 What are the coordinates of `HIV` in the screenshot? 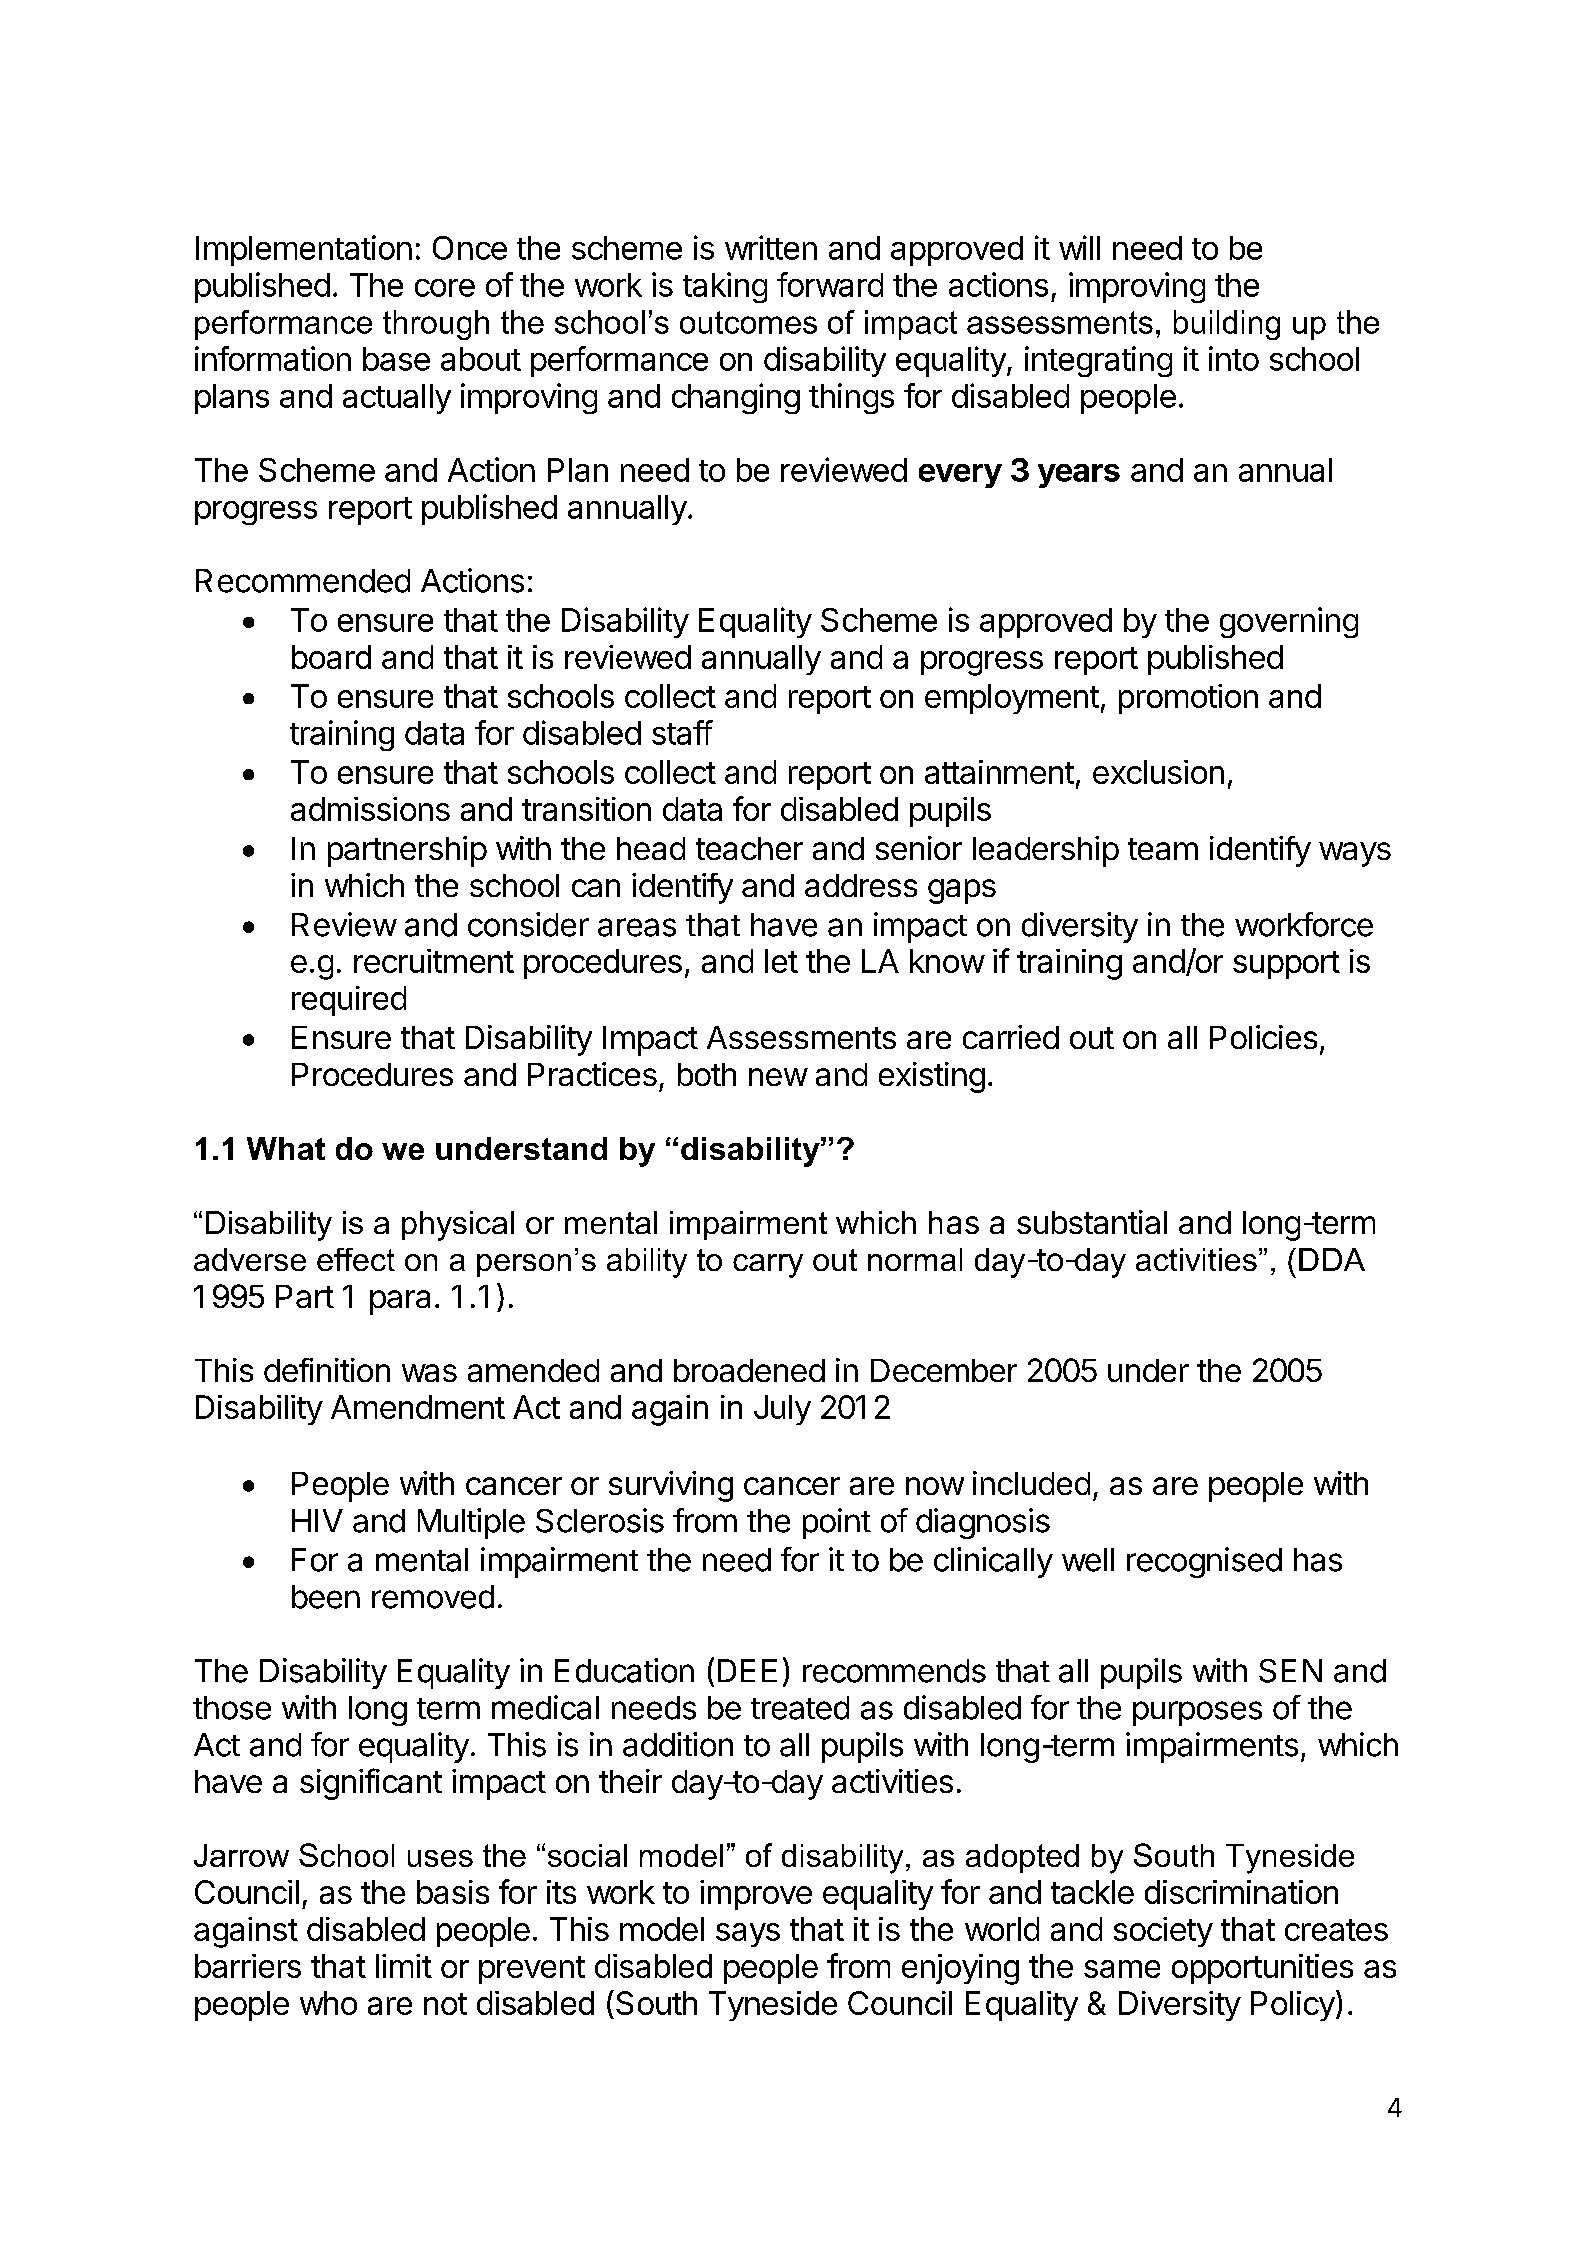 It's located at (317, 1520).
